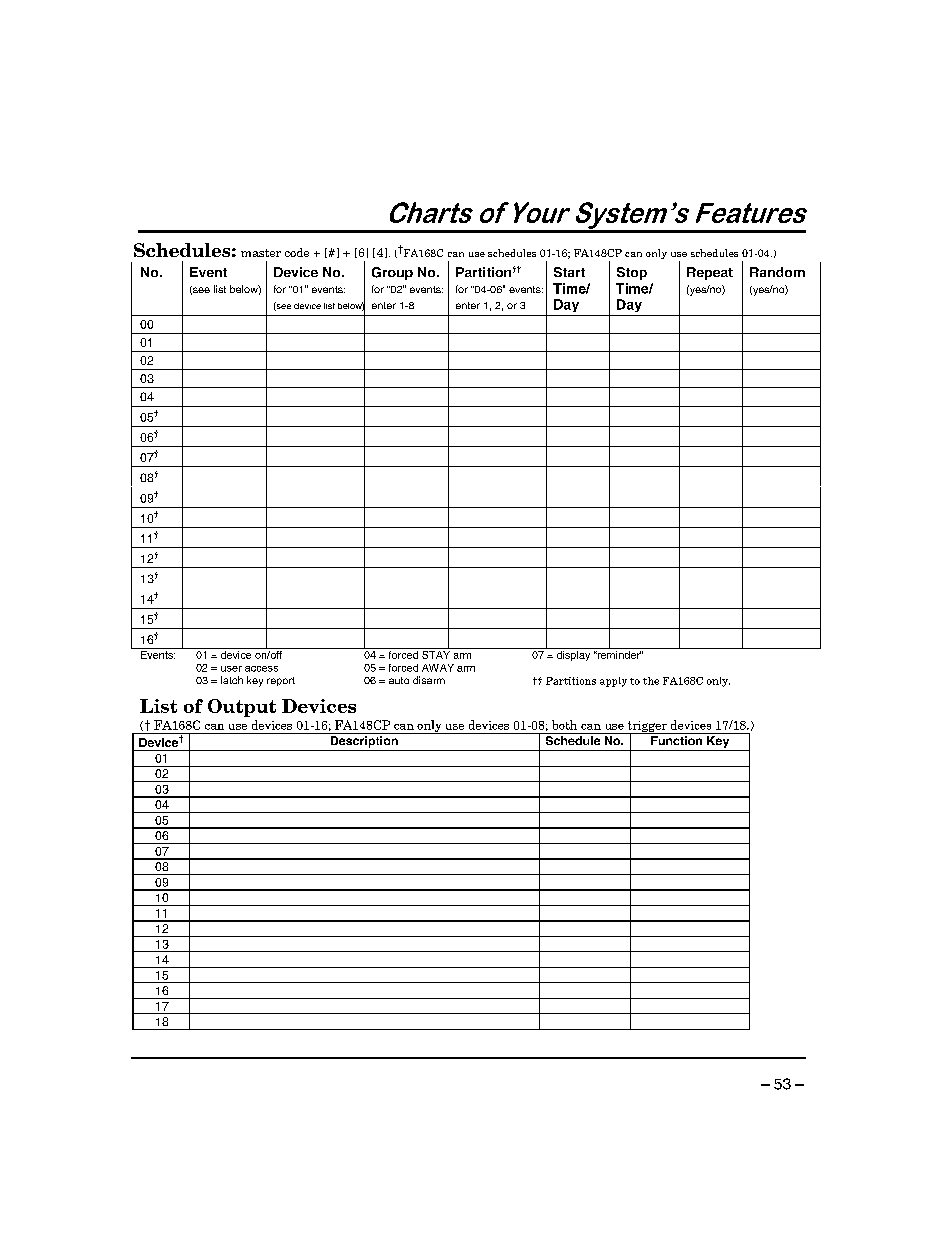 The height and width of the screenshot is (1233, 952). Describe the element at coordinates (676, 740) in the screenshot. I see `Function` at that location.
